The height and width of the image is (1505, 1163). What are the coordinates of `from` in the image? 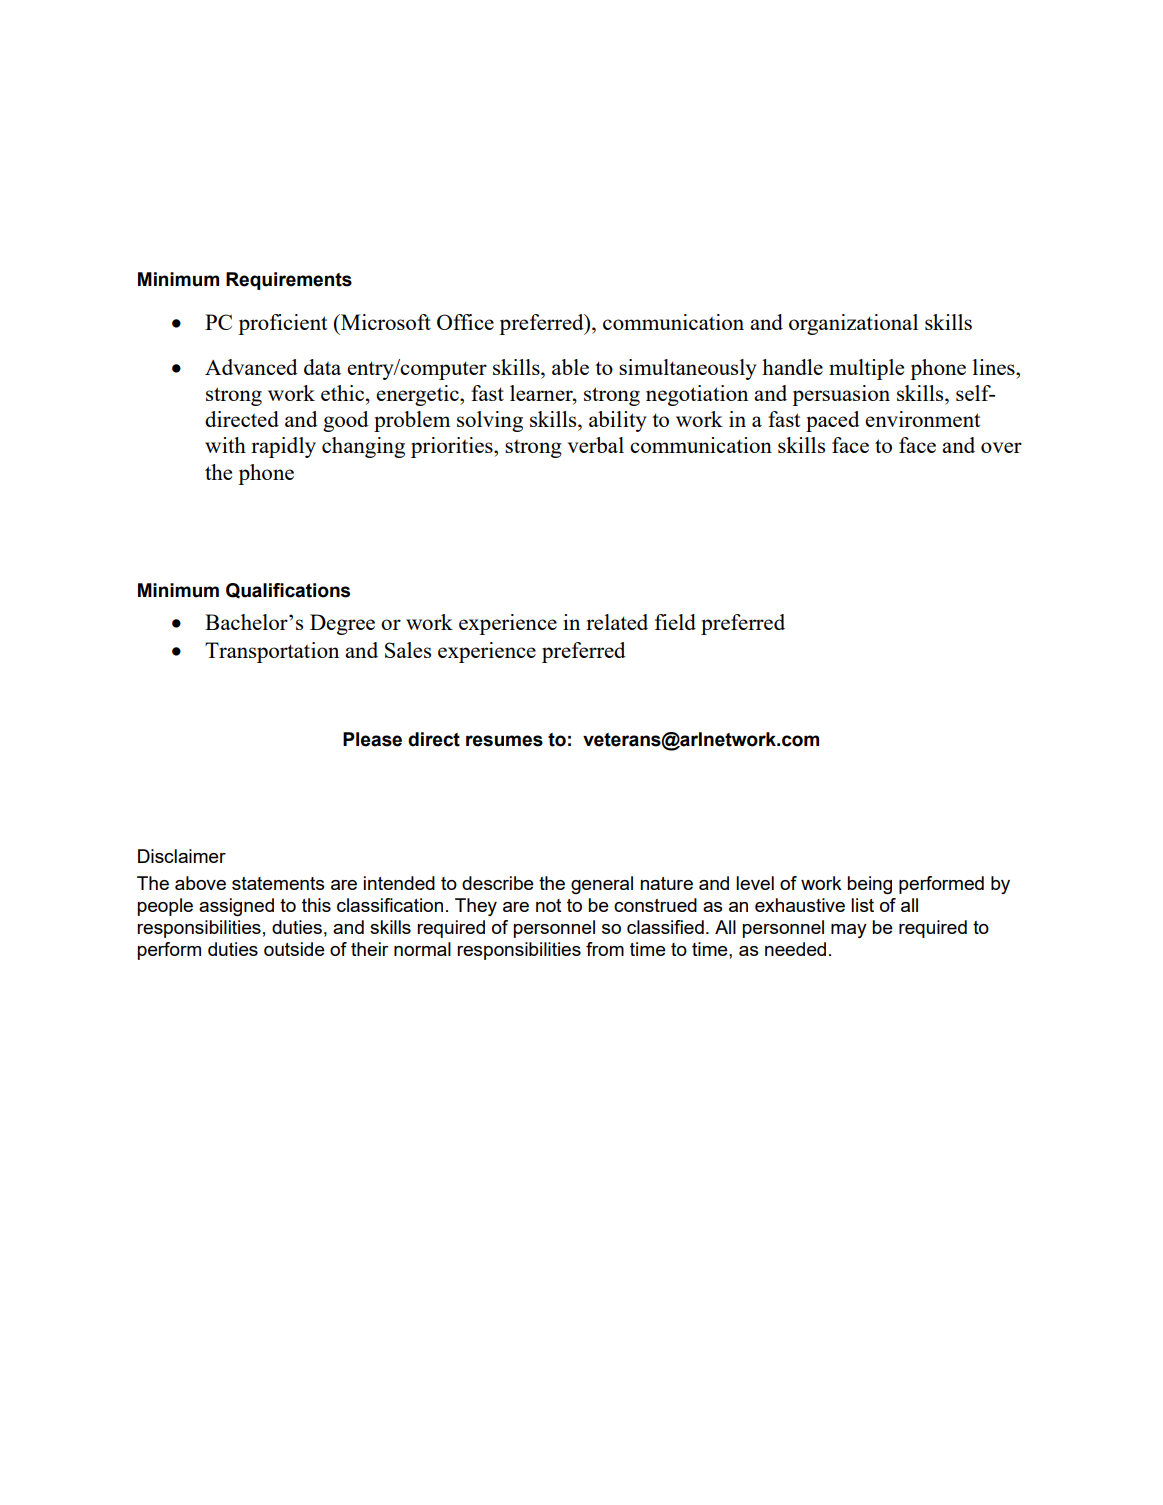 It's located at (605, 949).
